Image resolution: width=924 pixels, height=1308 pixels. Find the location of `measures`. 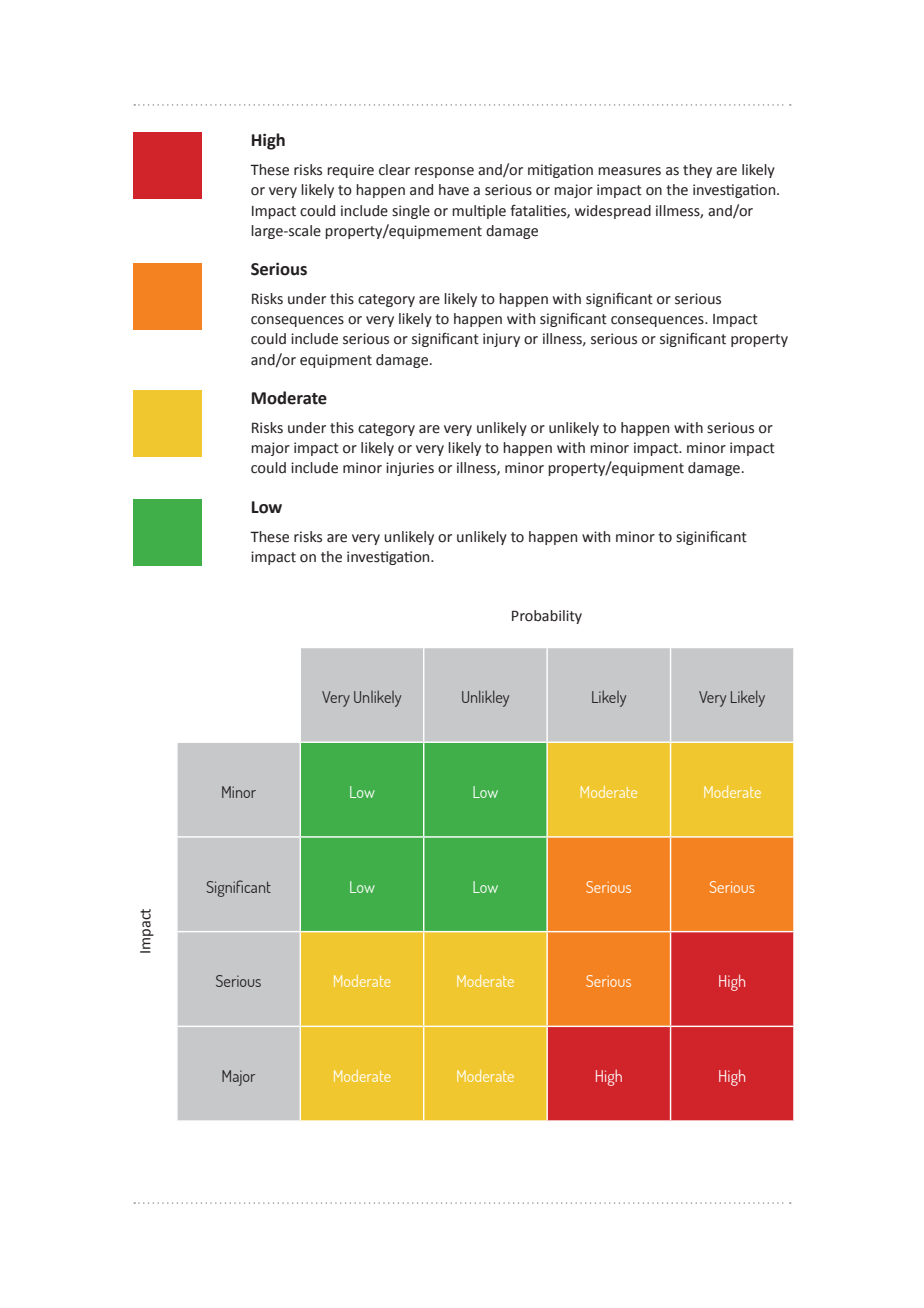

measures is located at coordinates (629, 171).
